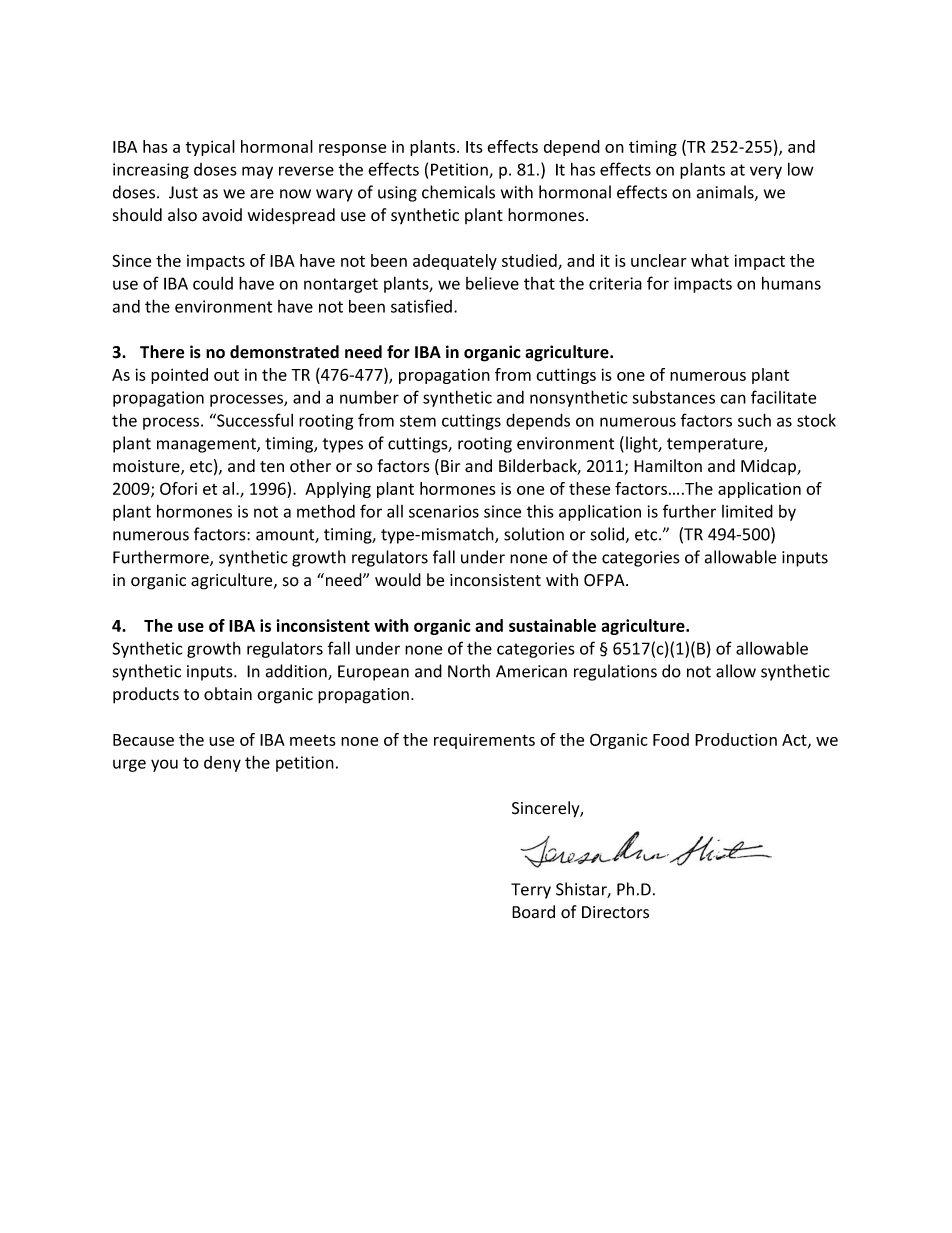  Describe the element at coordinates (444, 511) in the page. I see `scenarios` at that location.
